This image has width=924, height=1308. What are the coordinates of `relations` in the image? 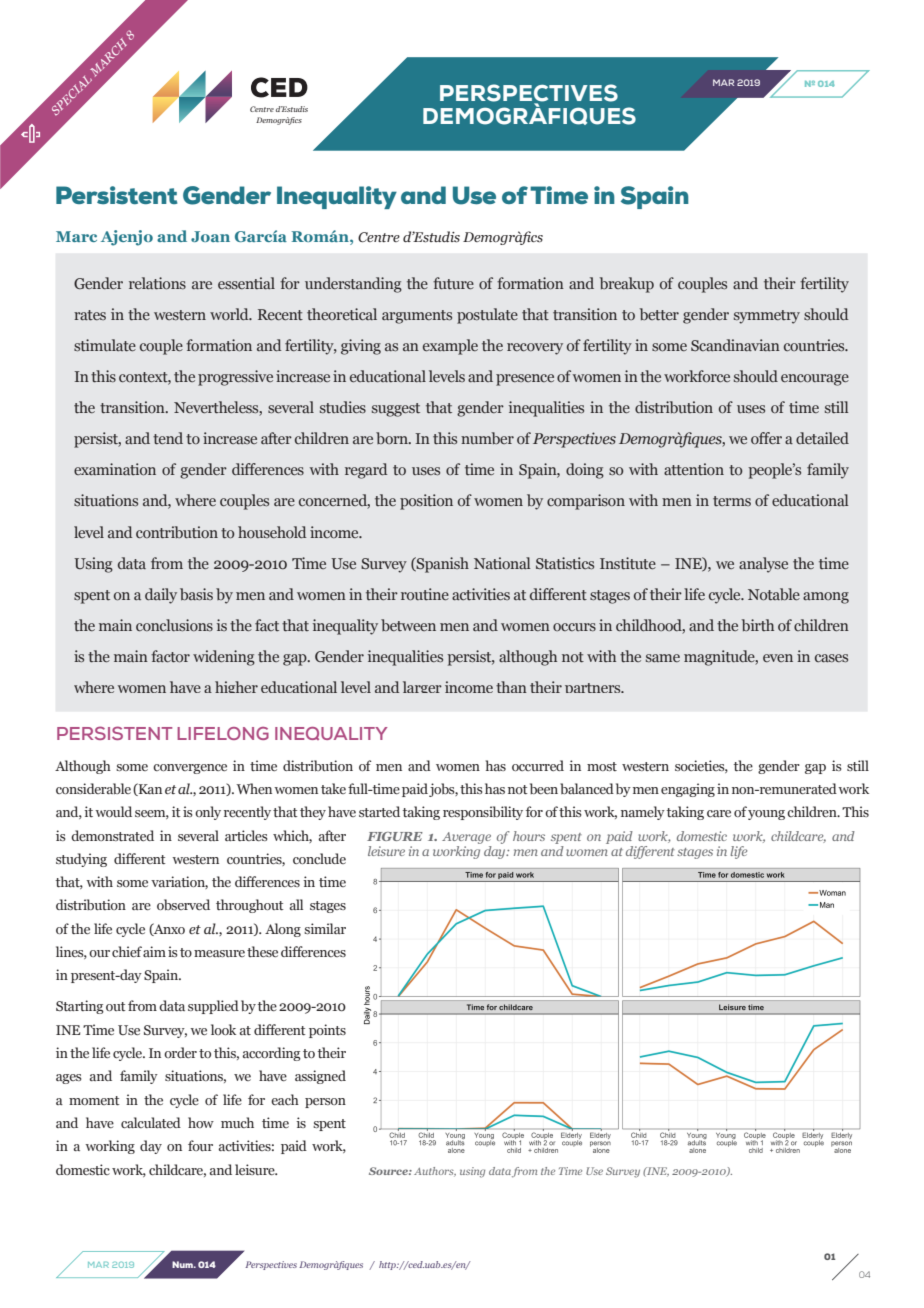 It's located at (157, 283).
